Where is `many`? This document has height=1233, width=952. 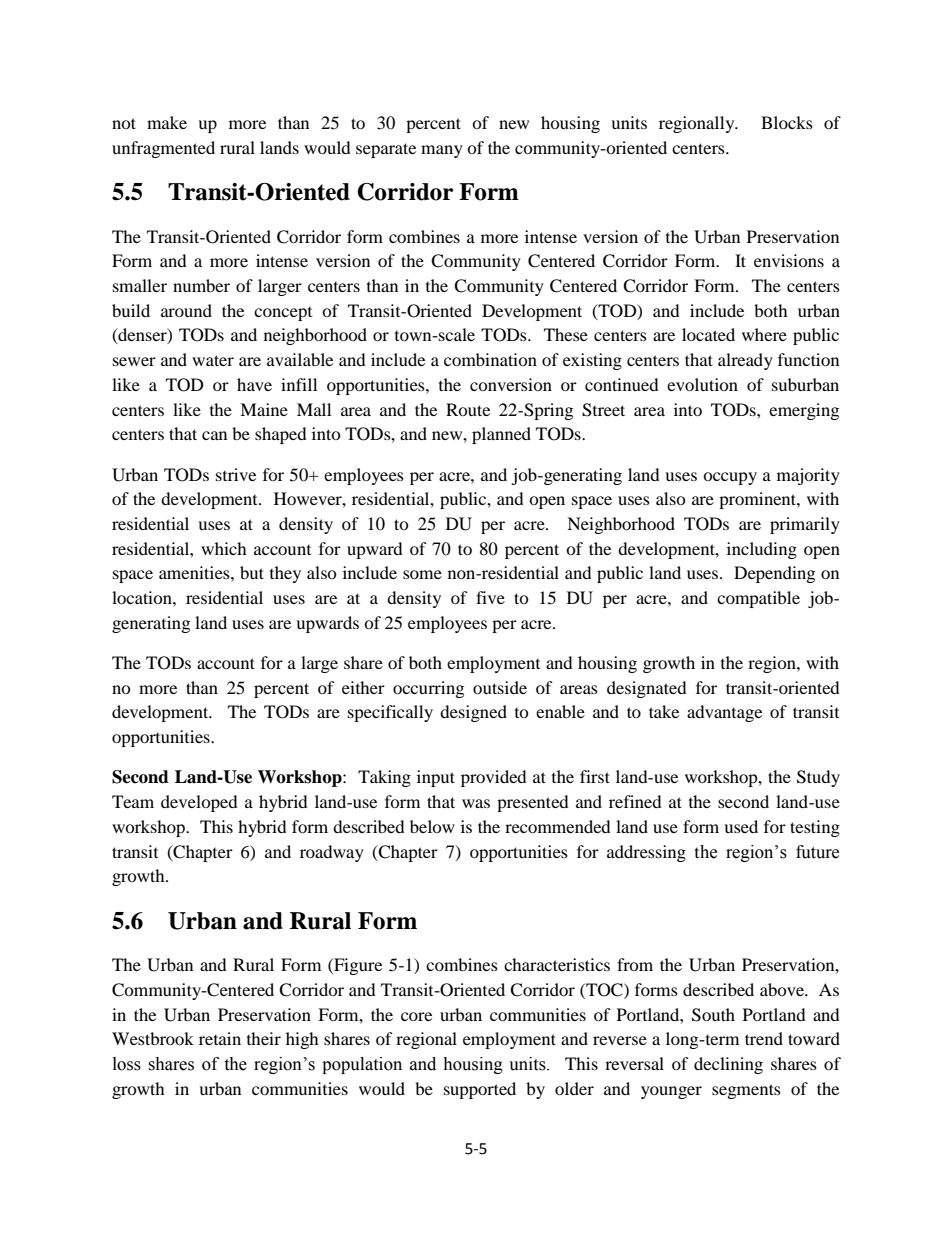
many is located at coordinates (442, 151).
